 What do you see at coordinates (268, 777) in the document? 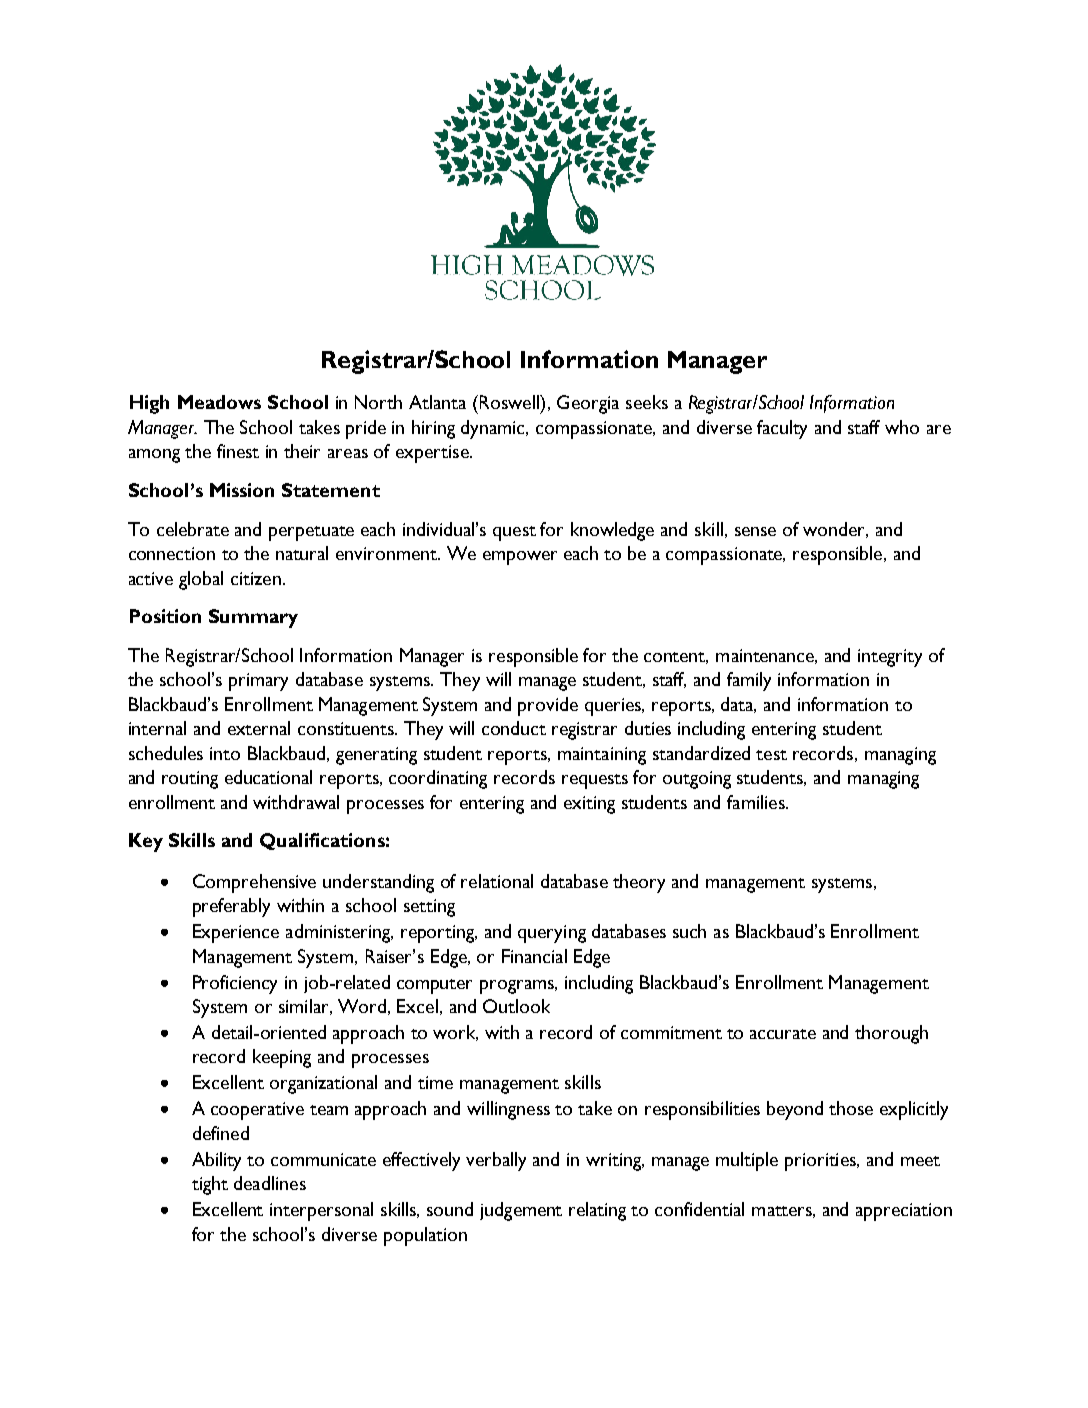
I see `educational` at bounding box center [268, 777].
